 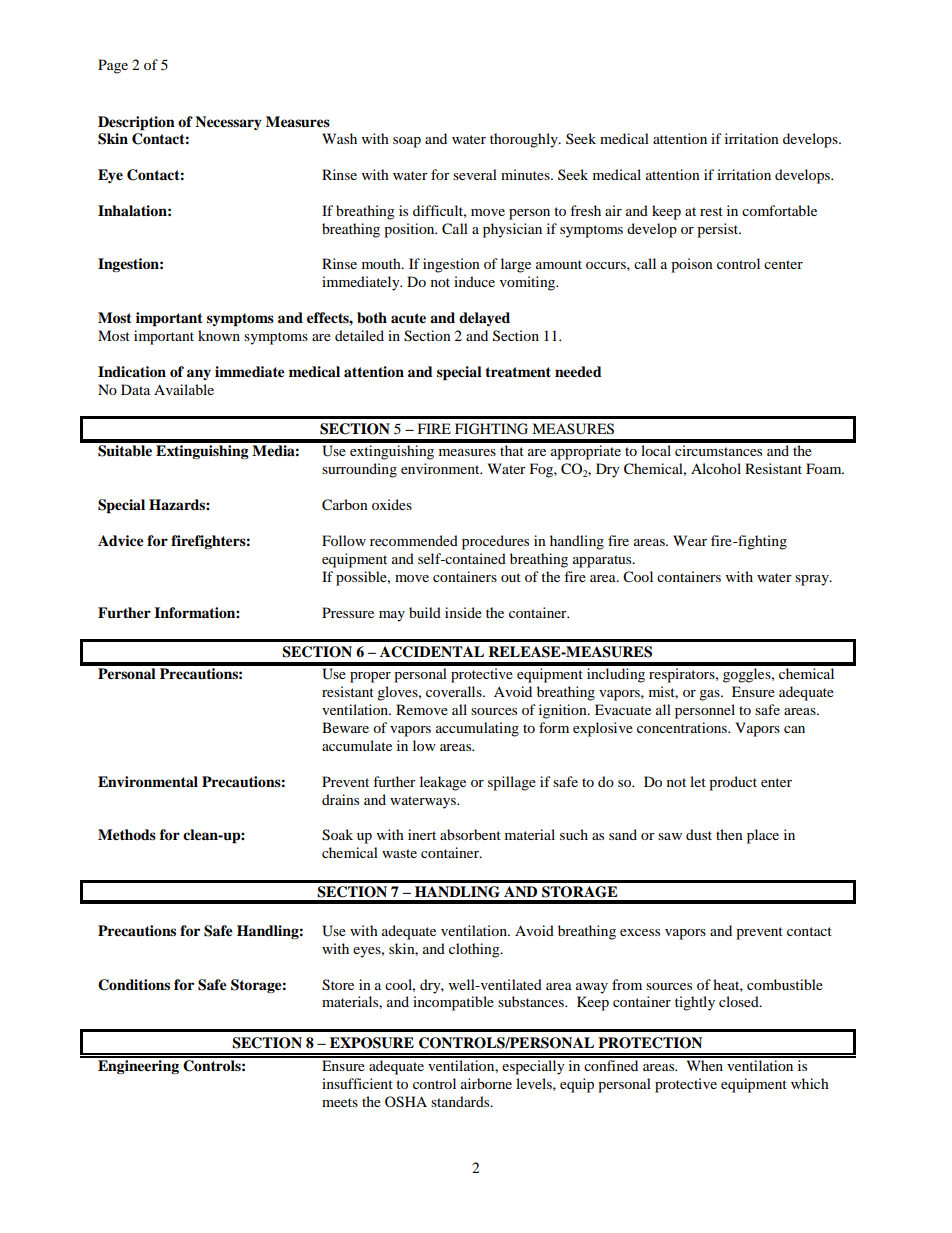 I want to click on inside, so click(x=463, y=612).
